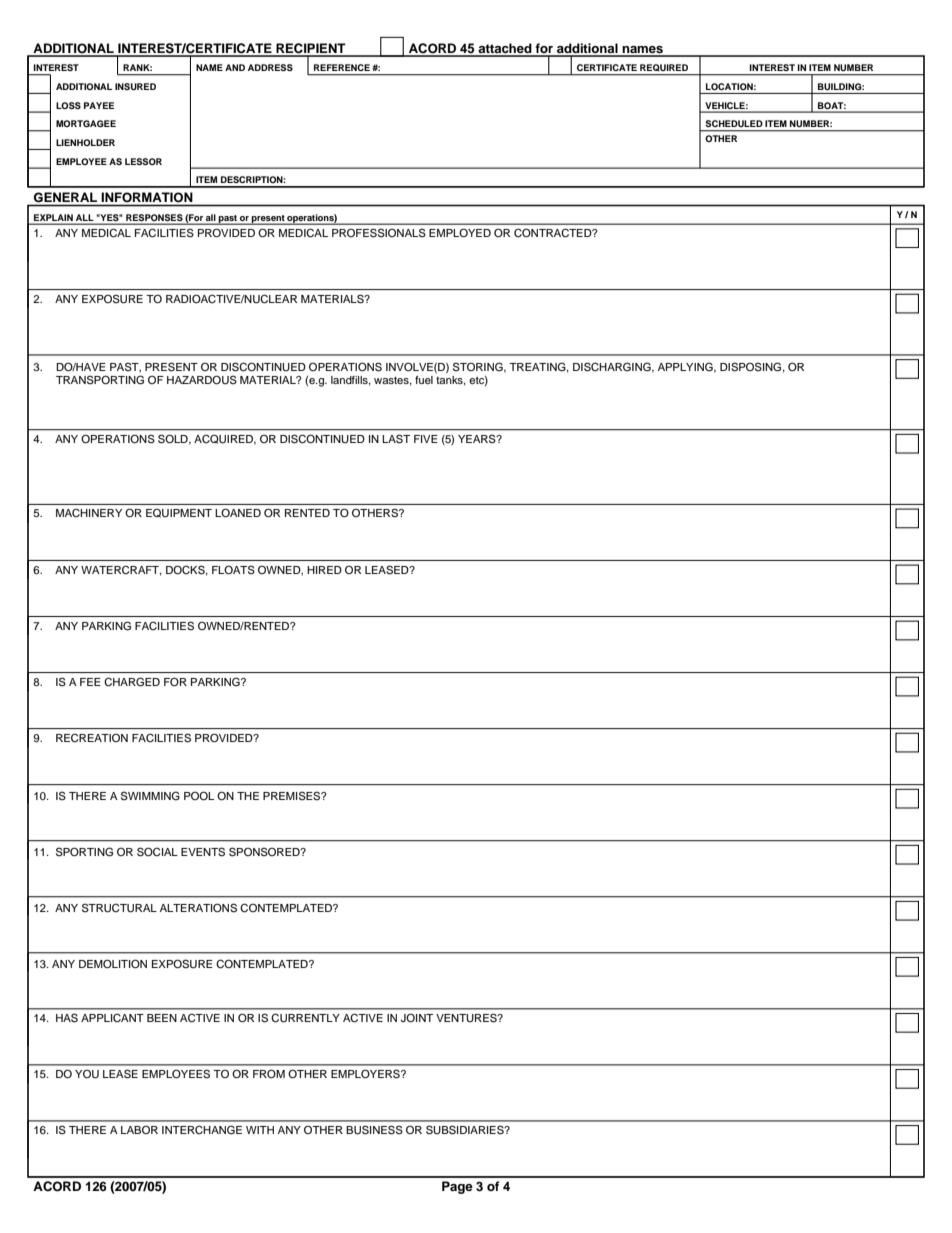  Describe the element at coordinates (396, 439) in the page. I see `LAST` at that location.
